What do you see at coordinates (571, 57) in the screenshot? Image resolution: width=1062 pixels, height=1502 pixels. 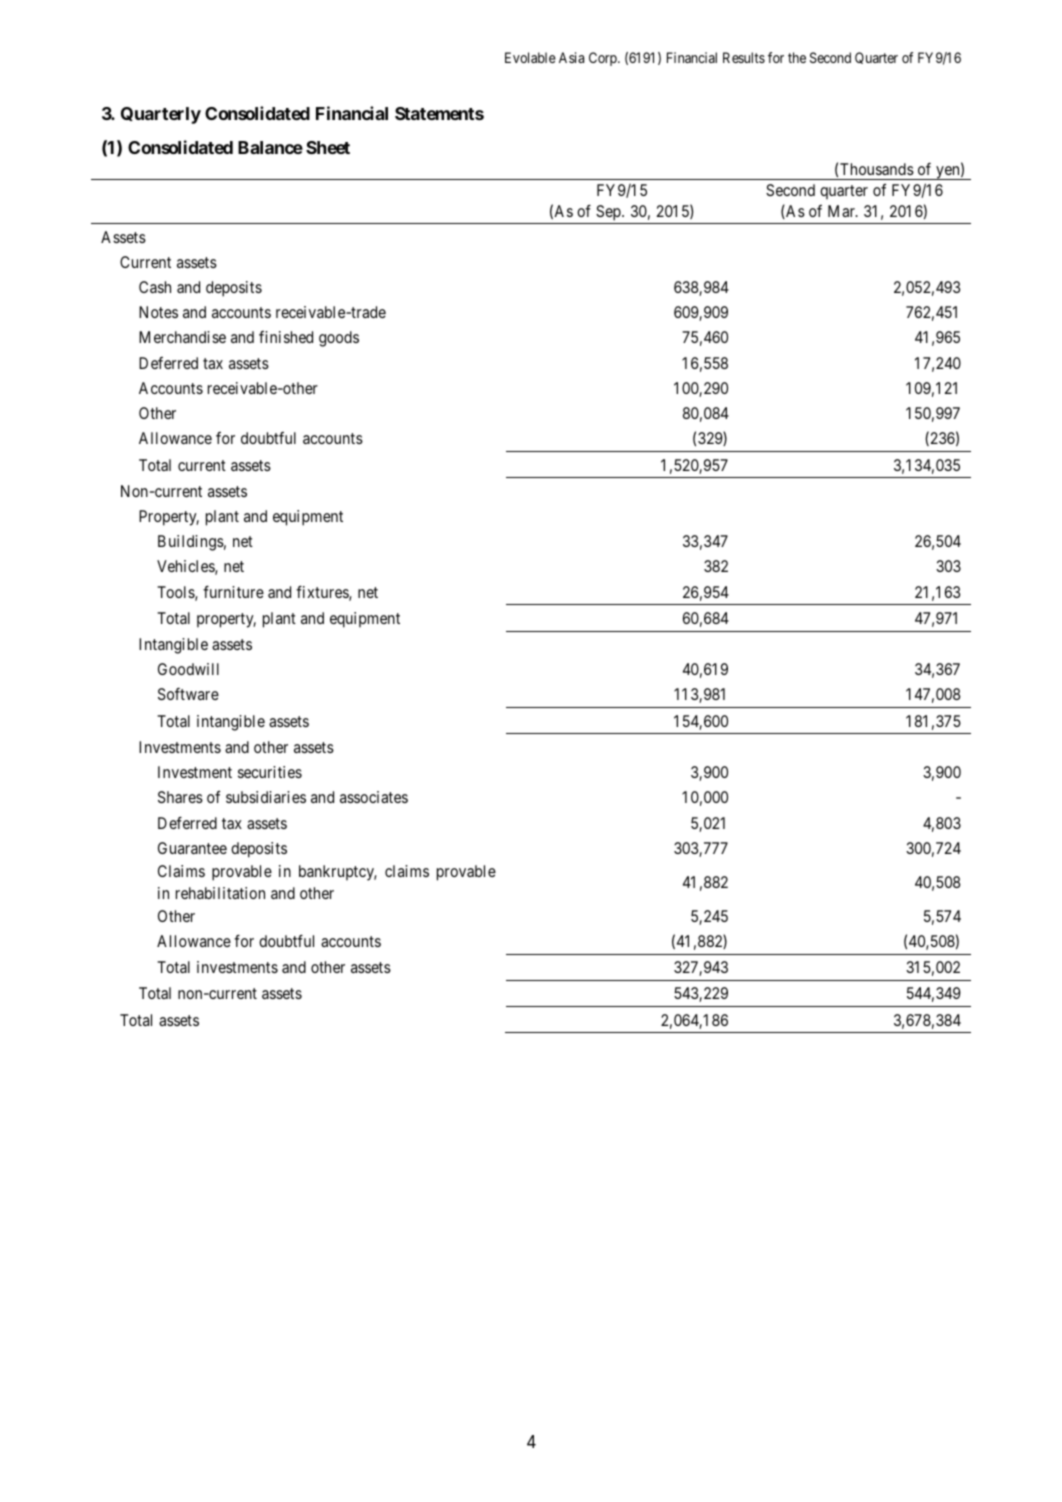 I see `Asia` at bounding box center [571, 57].
